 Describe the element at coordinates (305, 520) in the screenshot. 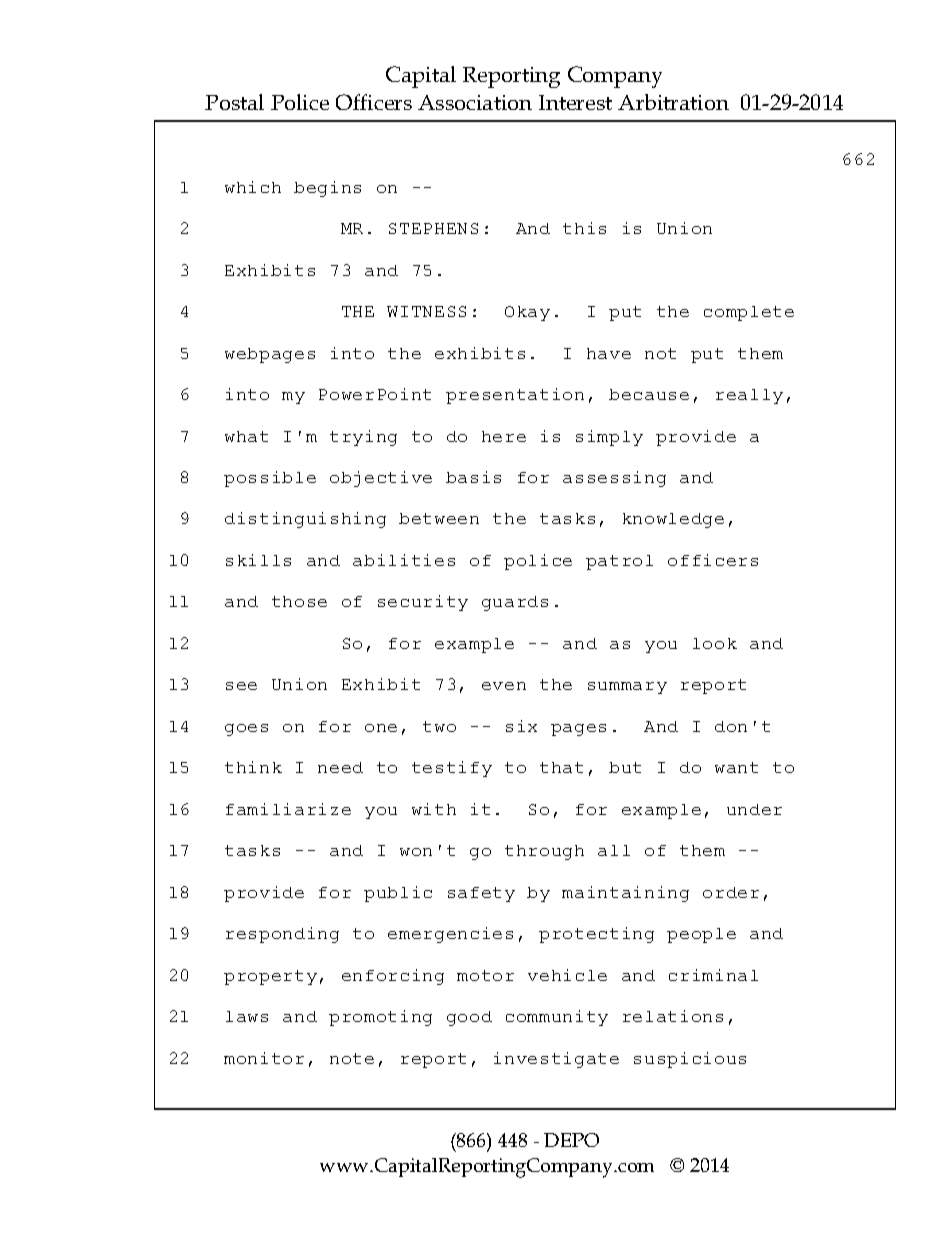

I see `distinguishing` at that location.
